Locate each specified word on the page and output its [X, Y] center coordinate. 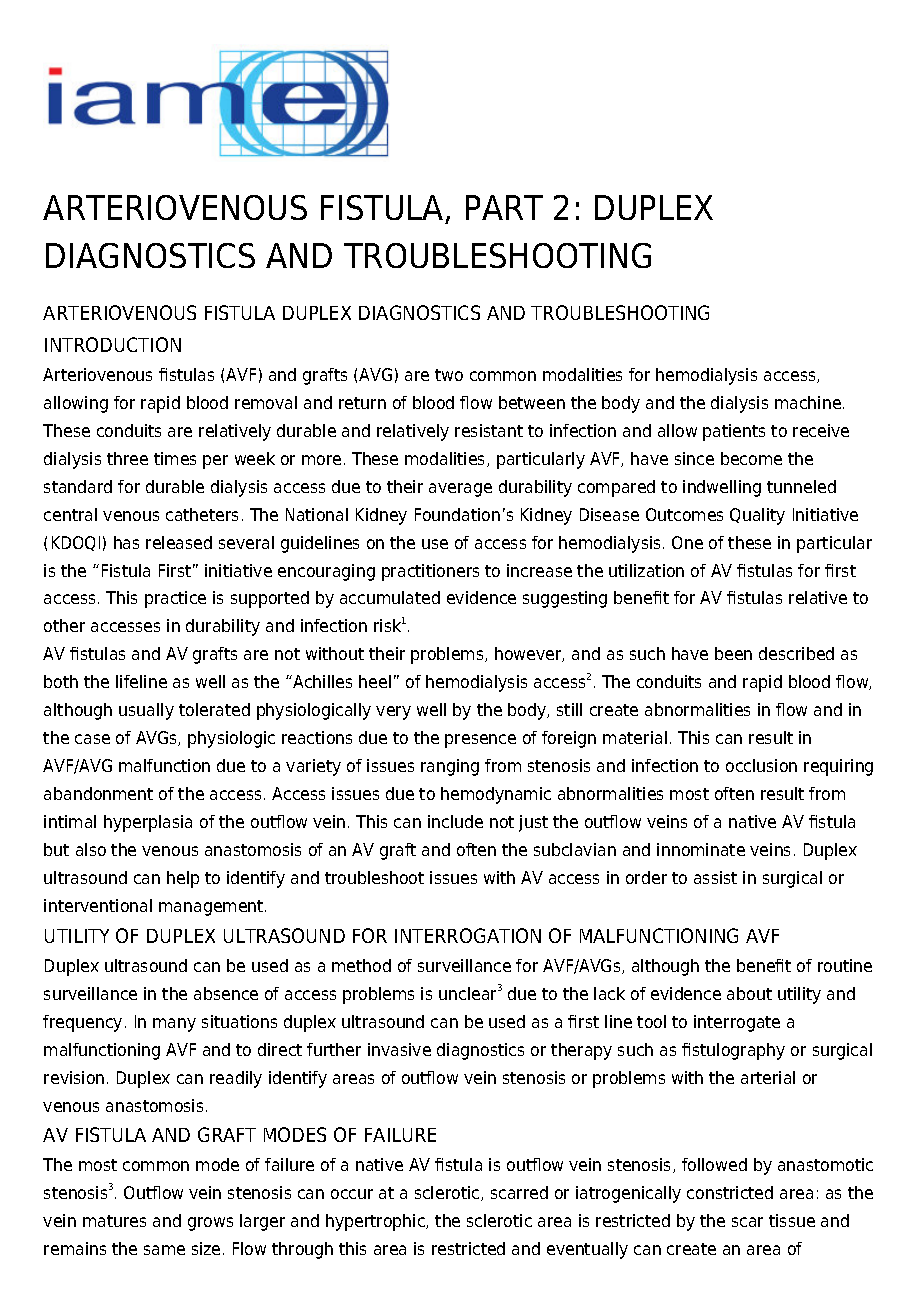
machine [808, 402]
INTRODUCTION [113, 344]
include [455, 821]
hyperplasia [148, 823]
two [449, 375]
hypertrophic [376, 1222]
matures [114, 1221]
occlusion [761, 765]
